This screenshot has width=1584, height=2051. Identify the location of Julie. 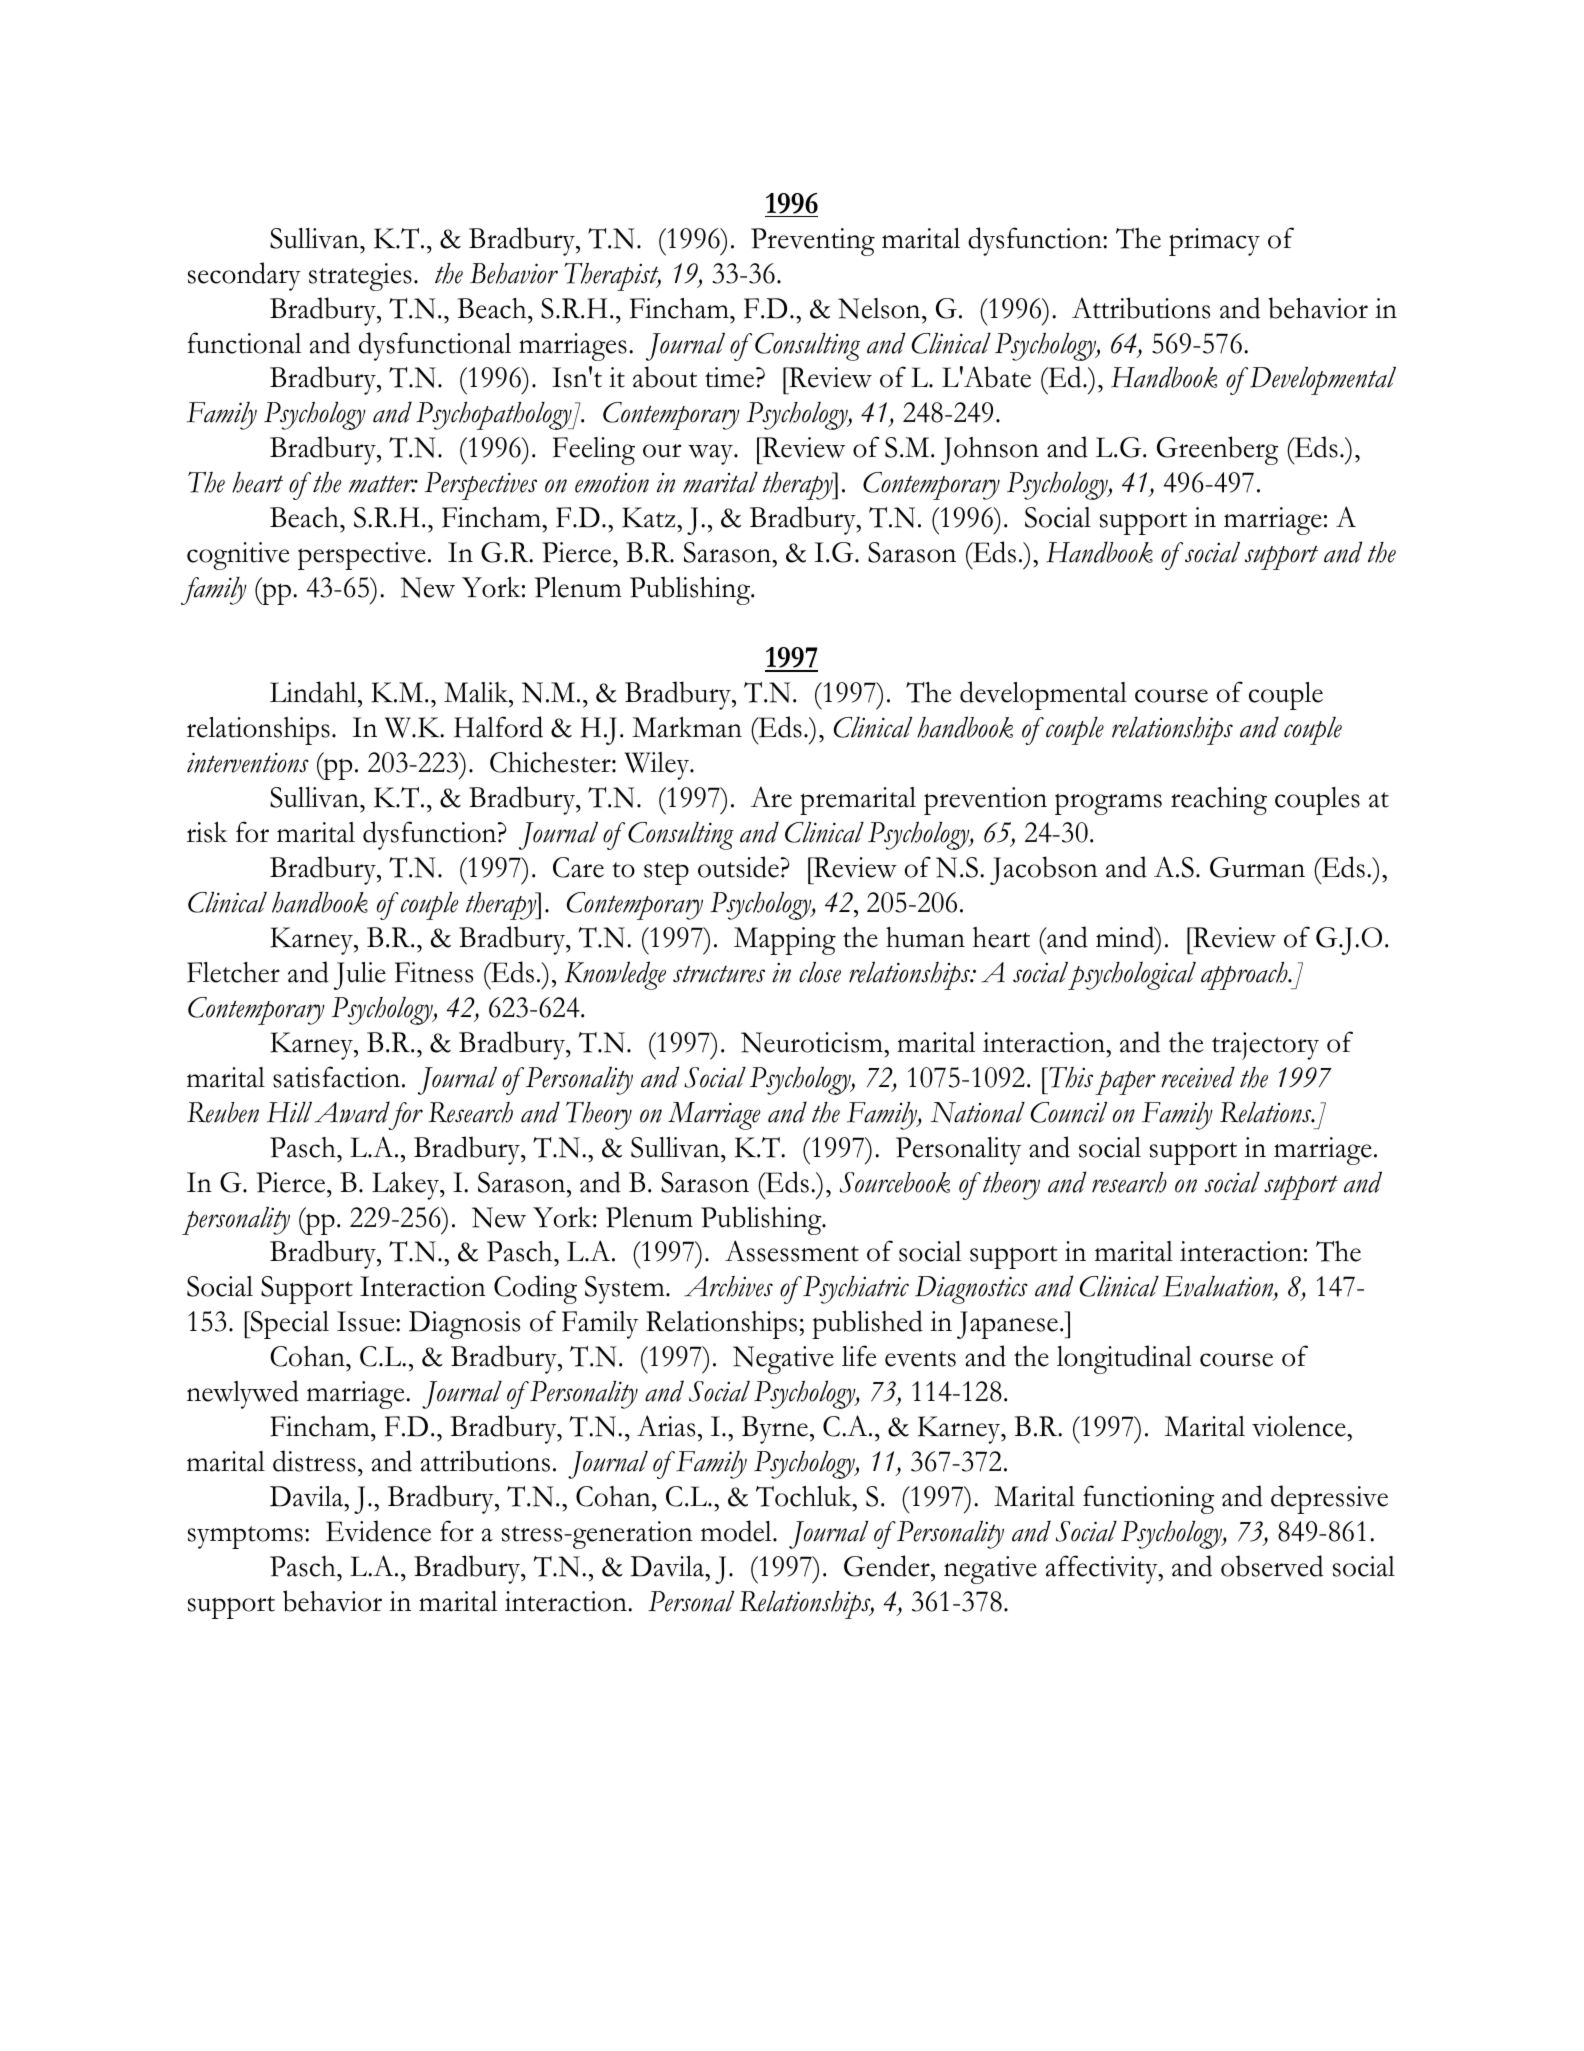
(360, 976).
